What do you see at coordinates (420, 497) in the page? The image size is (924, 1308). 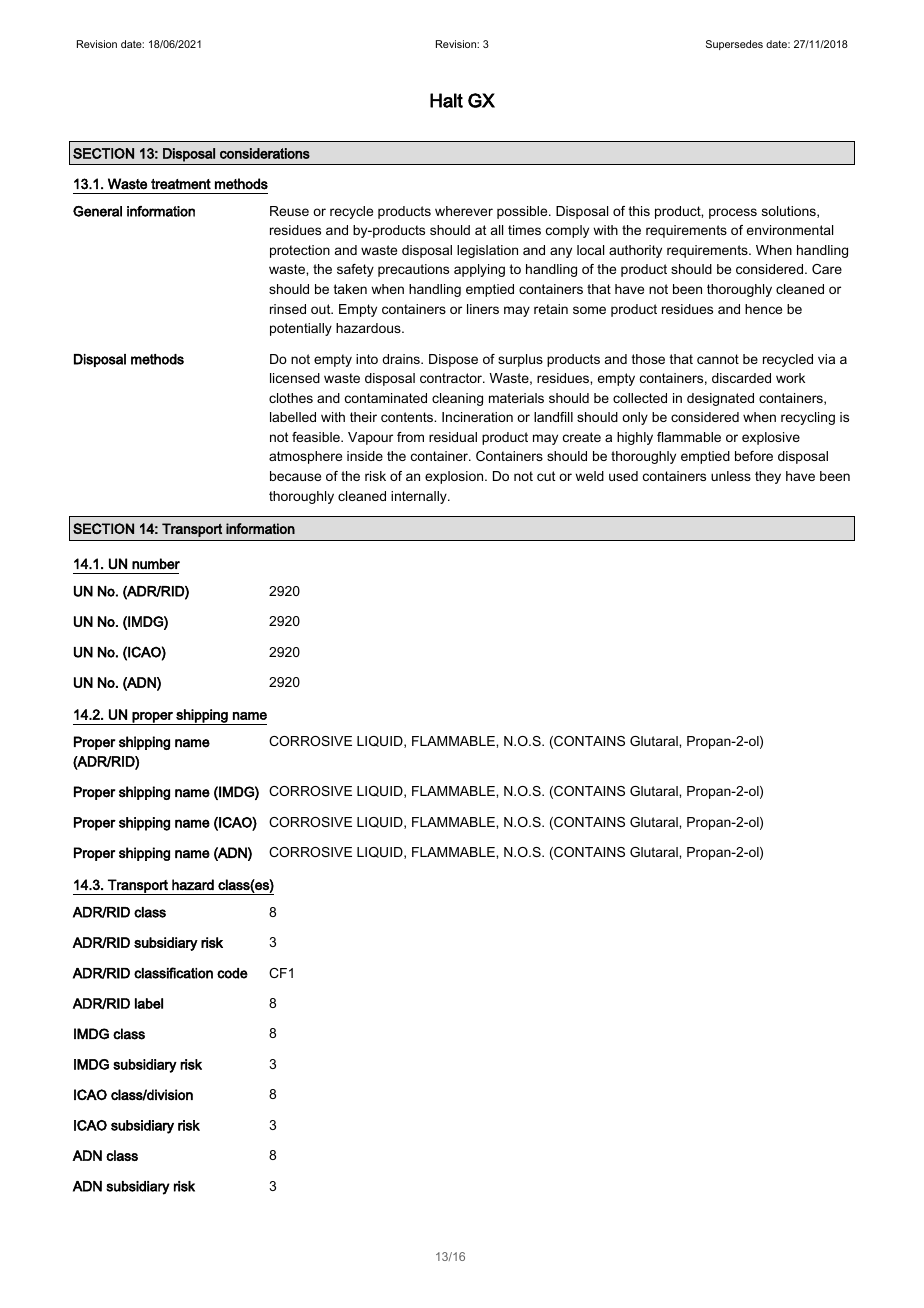 I see `internally` at bounding box center [420, 497].
